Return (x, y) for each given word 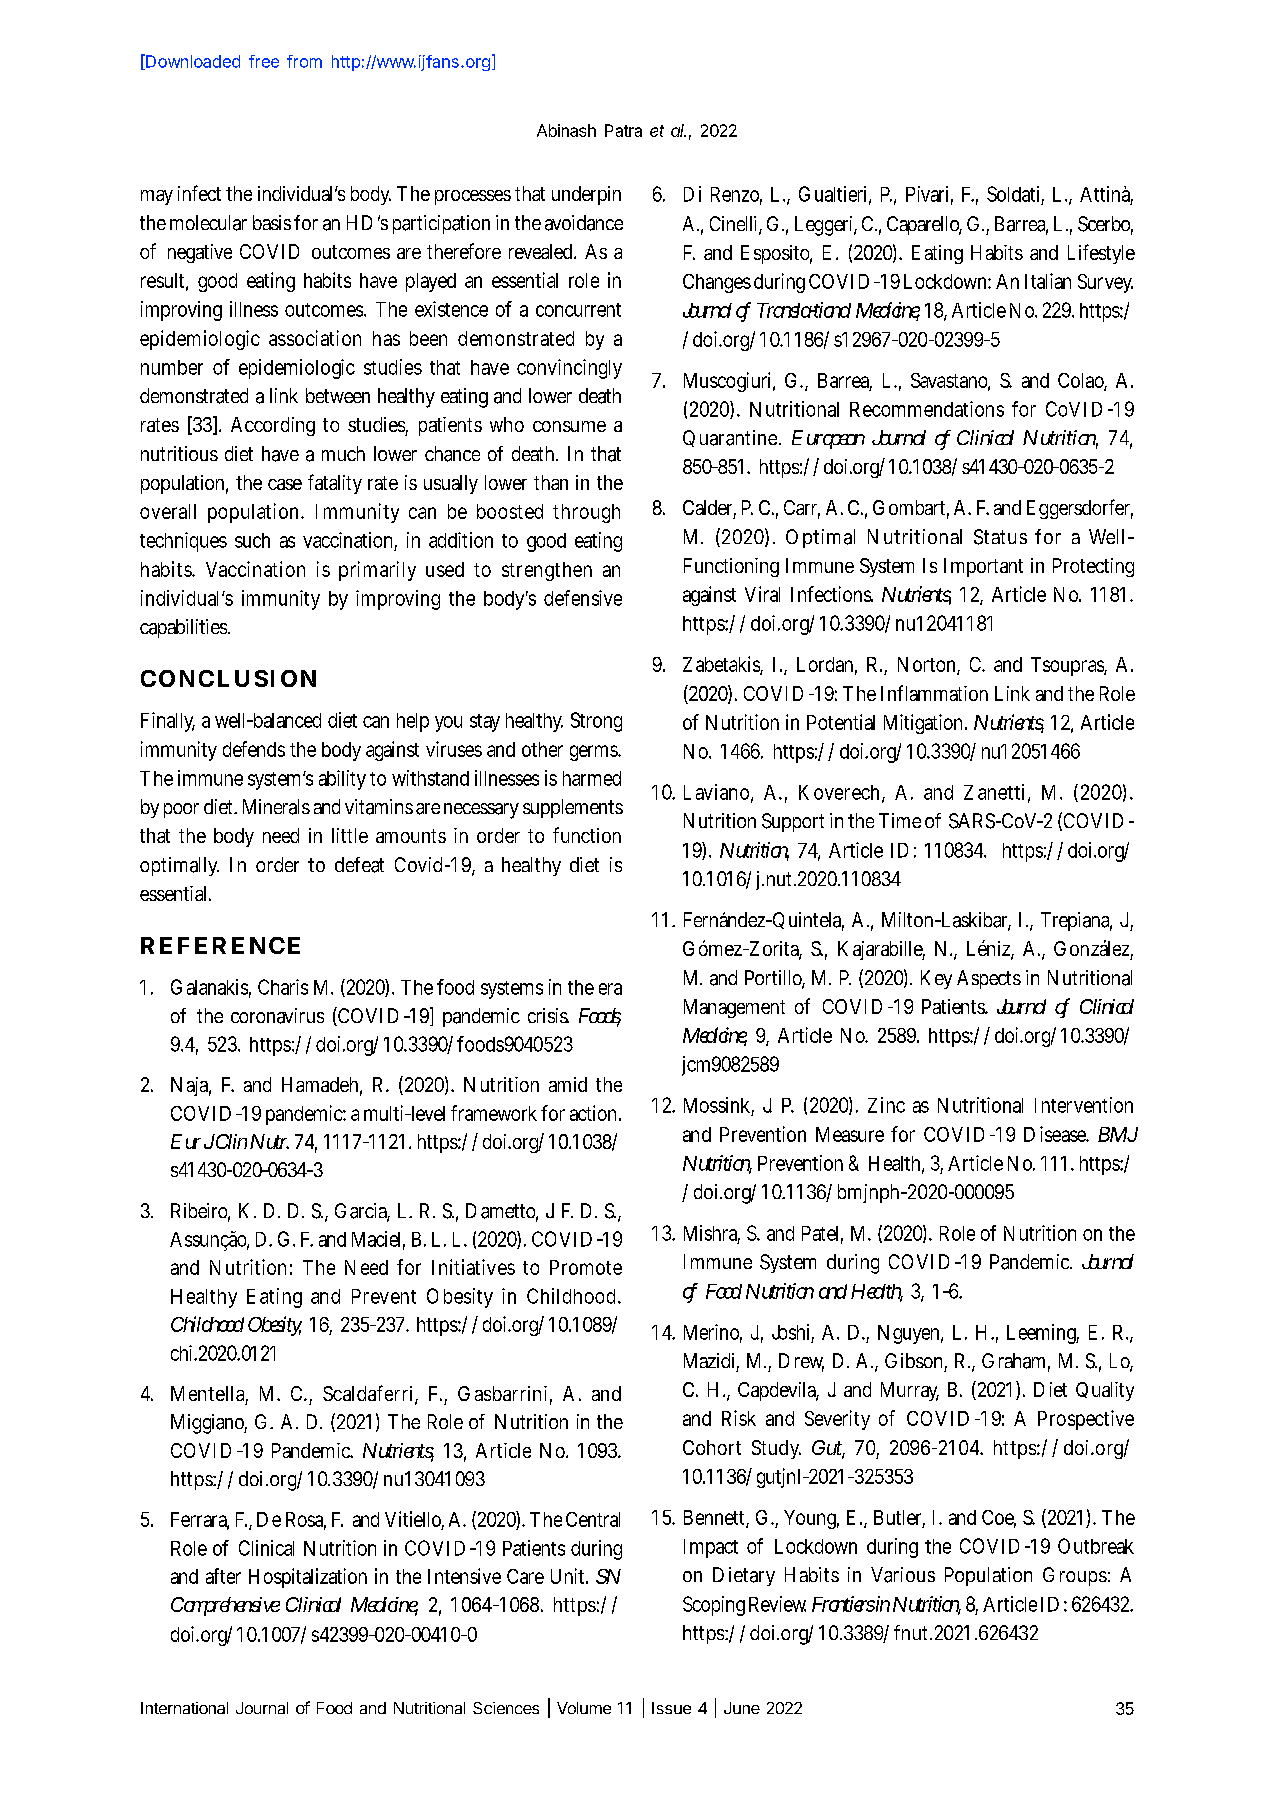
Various (903, 1575)
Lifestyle (1101, 254)
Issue (671, 1708)
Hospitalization (308, 1578)
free (264, 61)
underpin (586, 195)
